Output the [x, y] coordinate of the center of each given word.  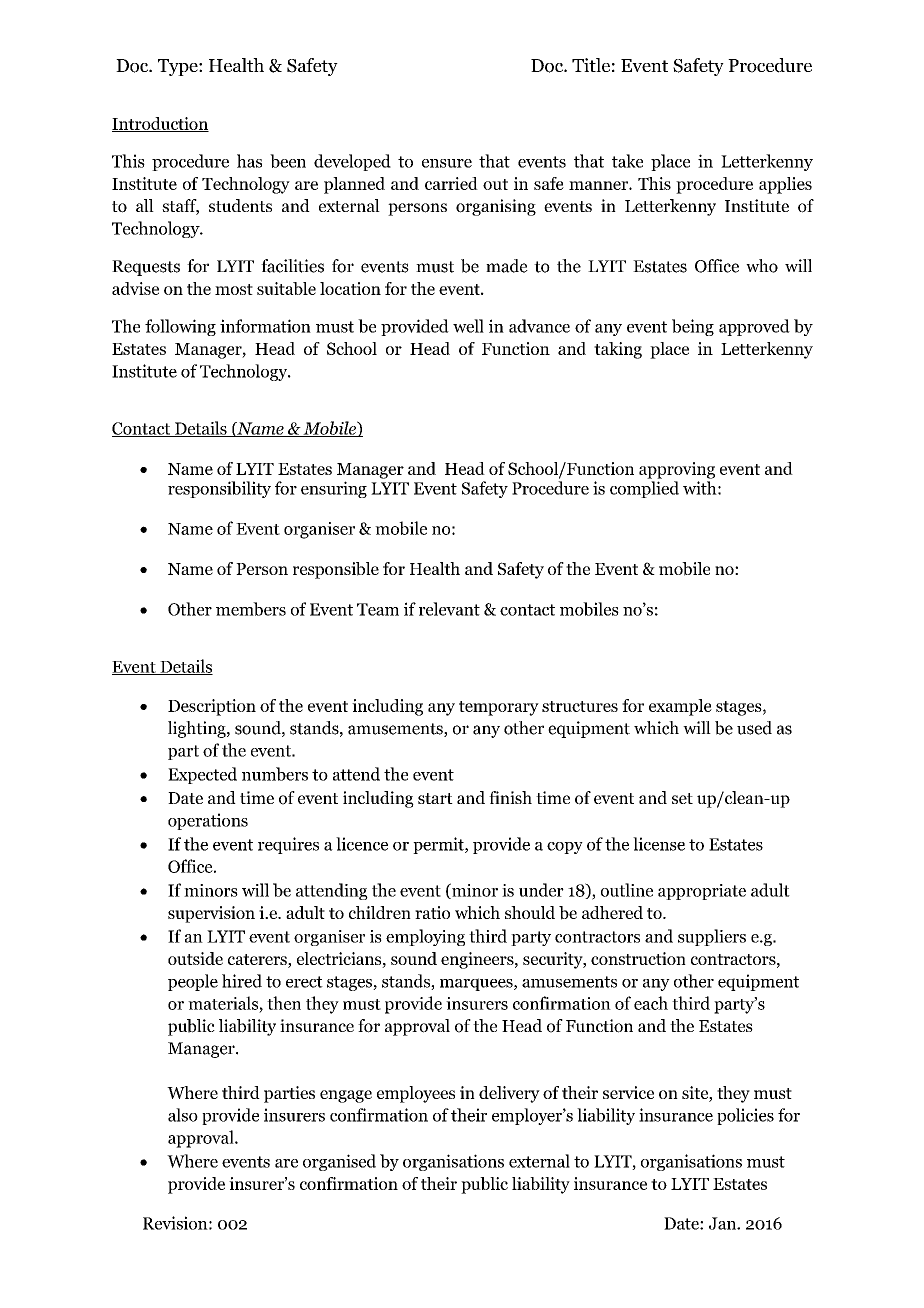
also [183, 1115]
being [693, 327]
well [468, 326]
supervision [211, 914]
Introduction [160, 124]
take [627, 161]
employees [416, 1094]
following [180, 327]
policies [745, 1116]
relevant [449, 609]
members [251, 609]
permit [439, 845]
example [680, 707]
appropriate [702, 892]
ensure [447, 163]
